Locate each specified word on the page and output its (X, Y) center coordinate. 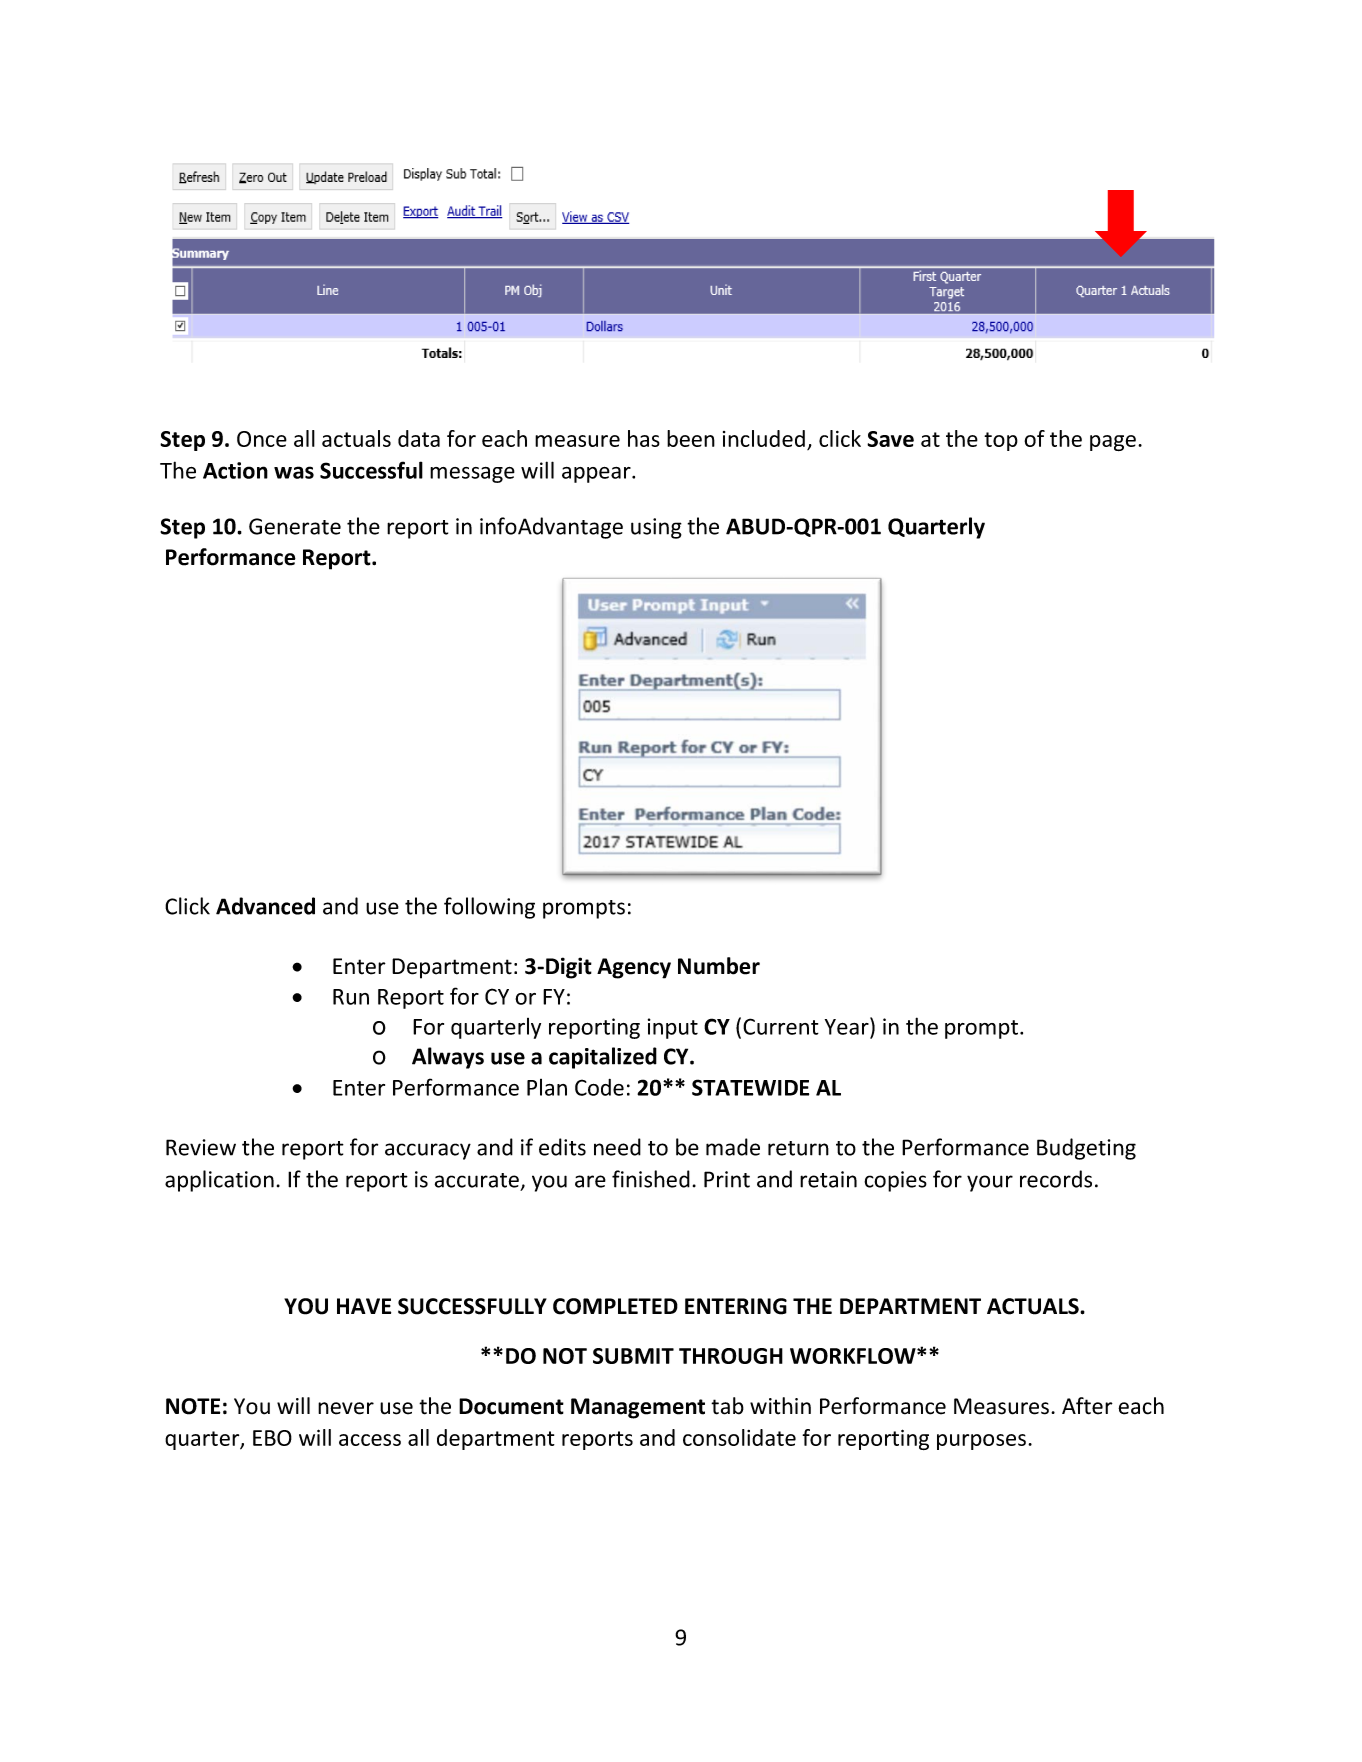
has (644, 438)
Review (201, 1147)
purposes (983, 1442)
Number (719, 966)
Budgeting (1086, 1149)
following (489, 908)
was (294, 472)
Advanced (265, 906)
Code (599, 1087)
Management (638, 1408)
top (1001, 441)
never (346, 1408)
